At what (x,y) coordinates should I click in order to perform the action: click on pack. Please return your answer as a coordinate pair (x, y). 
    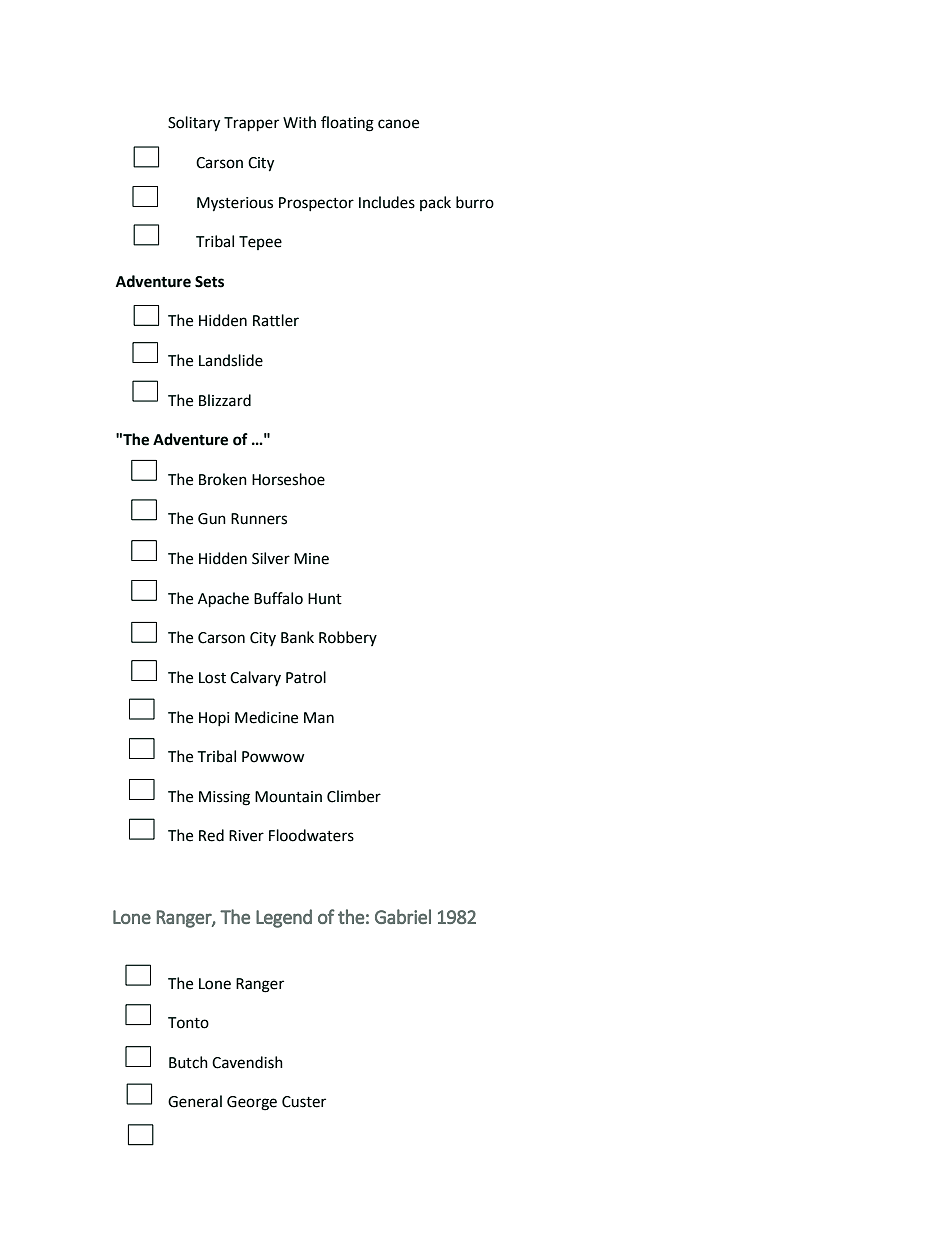
    Looking at the image, I should click on (435, 203).
